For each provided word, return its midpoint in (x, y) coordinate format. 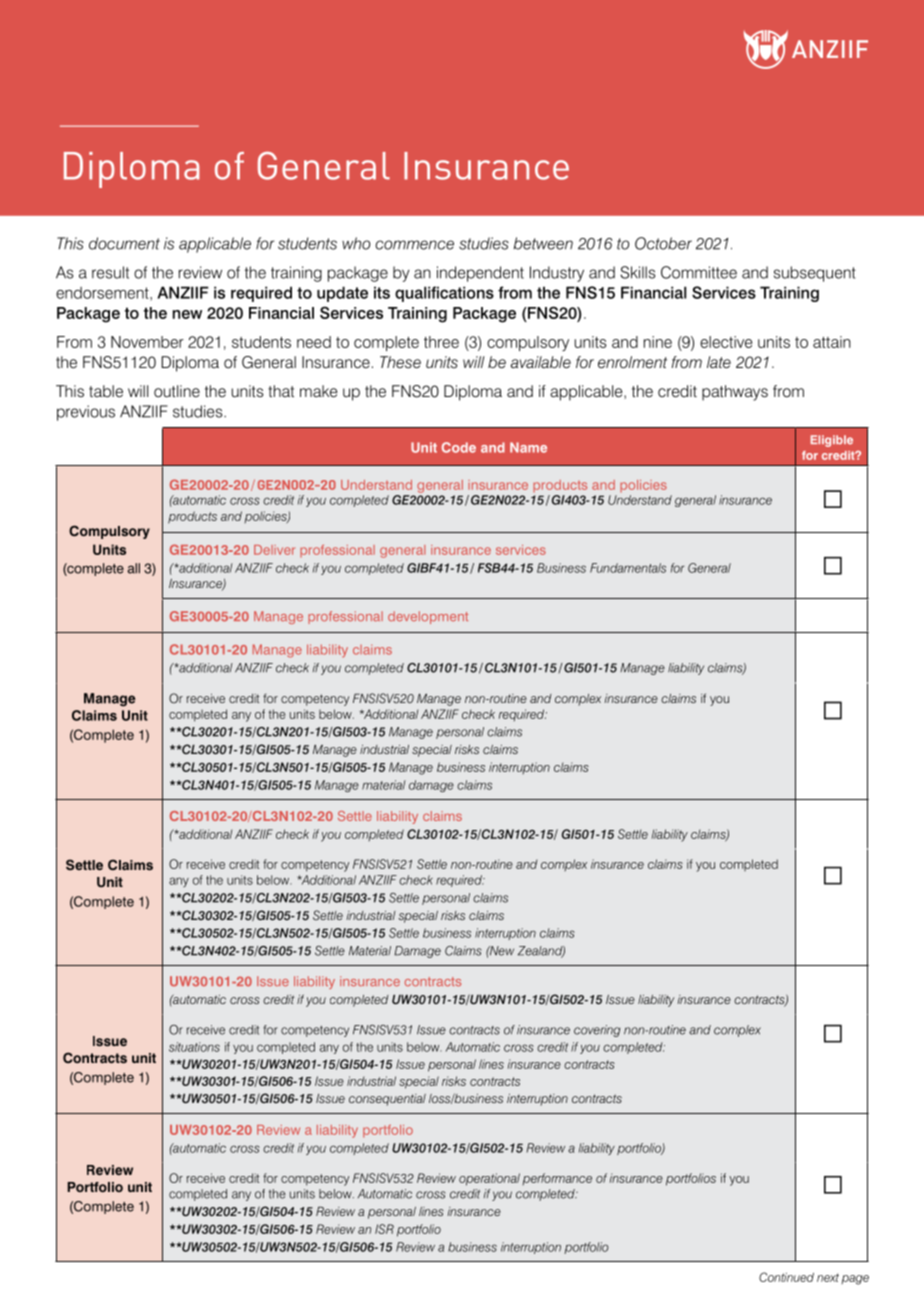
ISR (384, 1229)
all (134, 568)
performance (557, 1179)
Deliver (274, 550)
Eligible (832, 441)
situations (194, 1047)
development (428, 617)
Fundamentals (628, 568)
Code (459, 447)
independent (480, 274)
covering (597, 1031)
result (110, 272)
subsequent (815, 274)
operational (489, 1179)
